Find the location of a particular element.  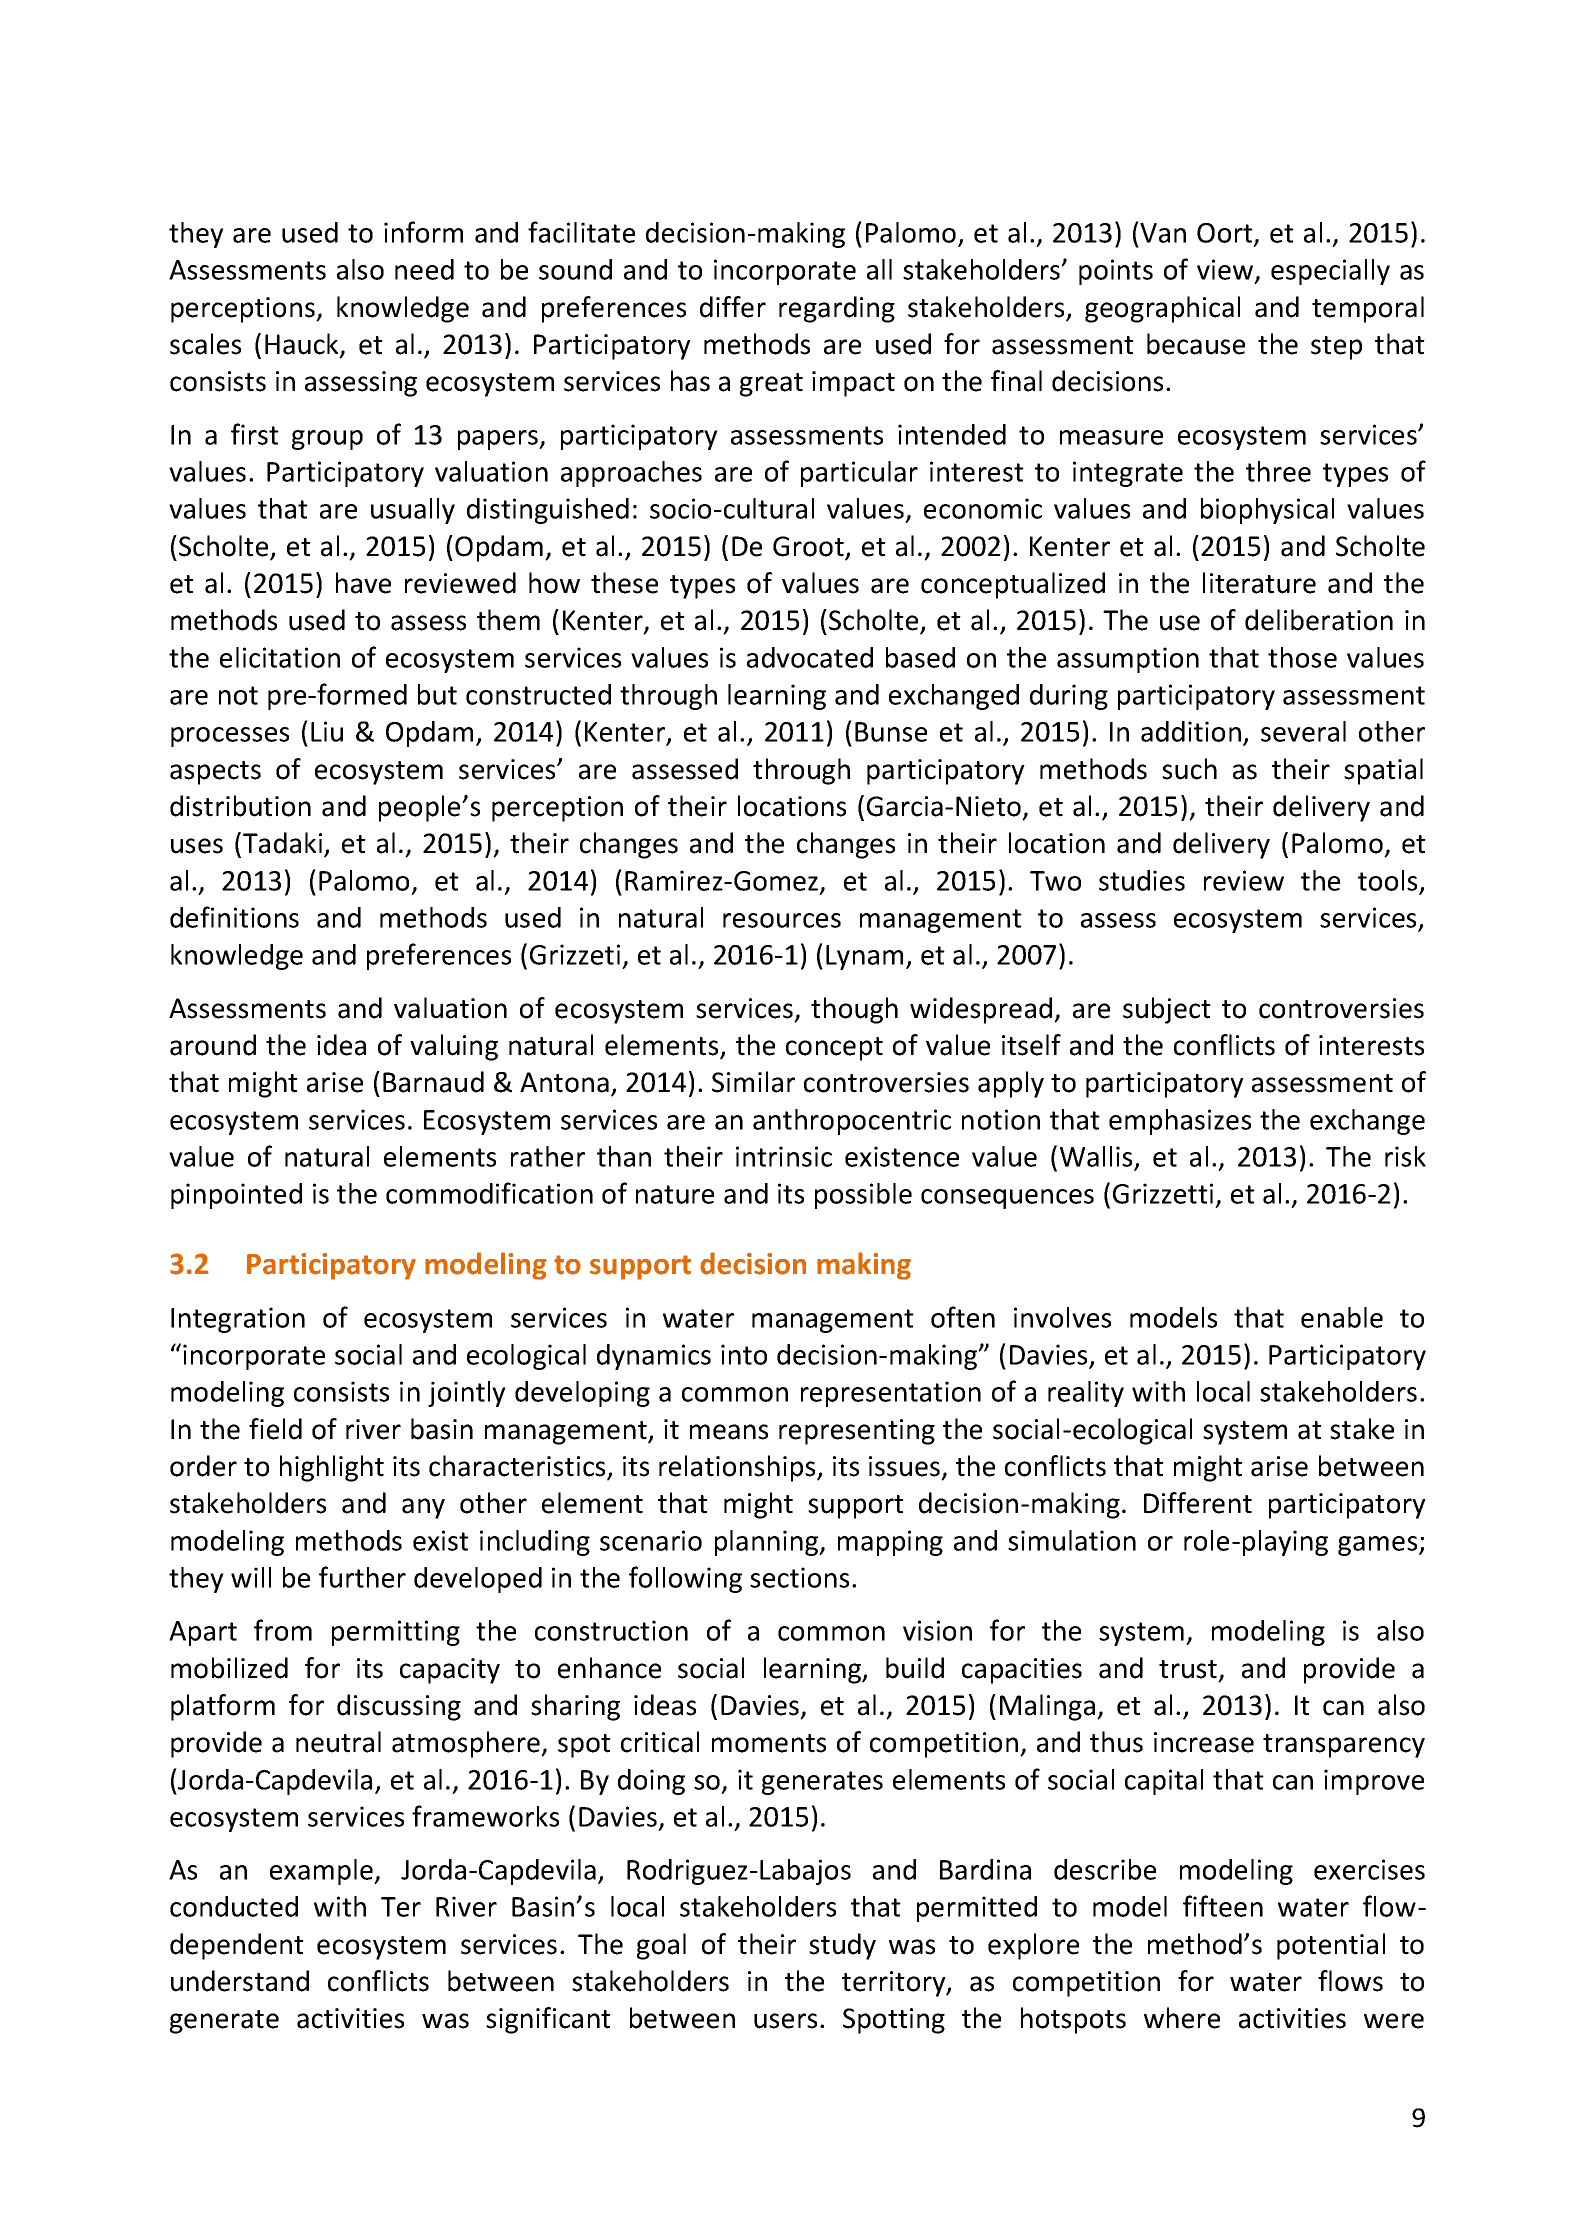

need is located at coordinates (424, 269).
